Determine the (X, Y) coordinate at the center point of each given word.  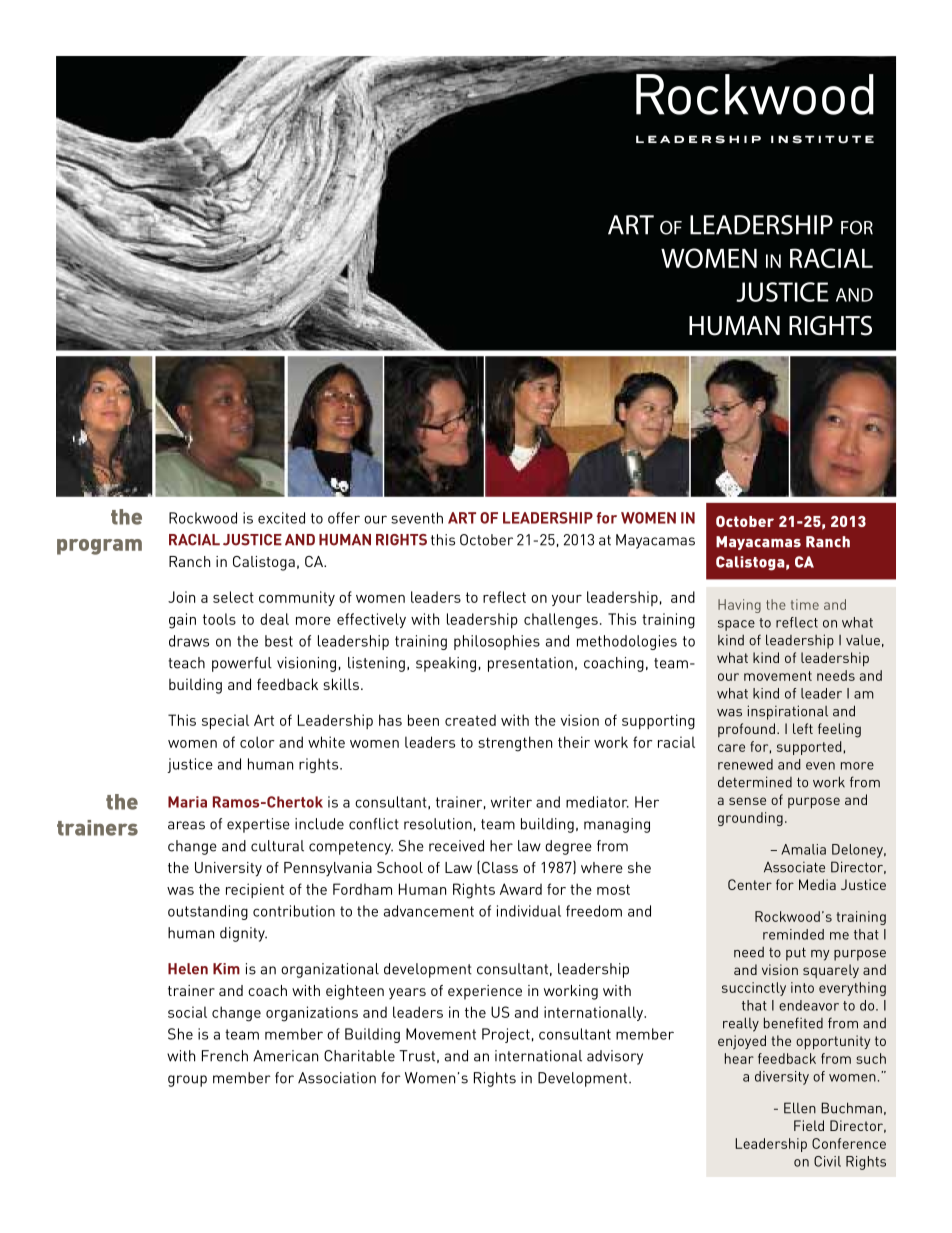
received (456, 846)
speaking (446, 664)
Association (337, 1078)
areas (186, 825)
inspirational (788, 712)
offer (344, 518)
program (99, 547)
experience (485, 992)
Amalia (803, 849)
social (187, 1012)
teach (186, 663)
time (805, 604)
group (187, 1081)
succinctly (754, 989)
